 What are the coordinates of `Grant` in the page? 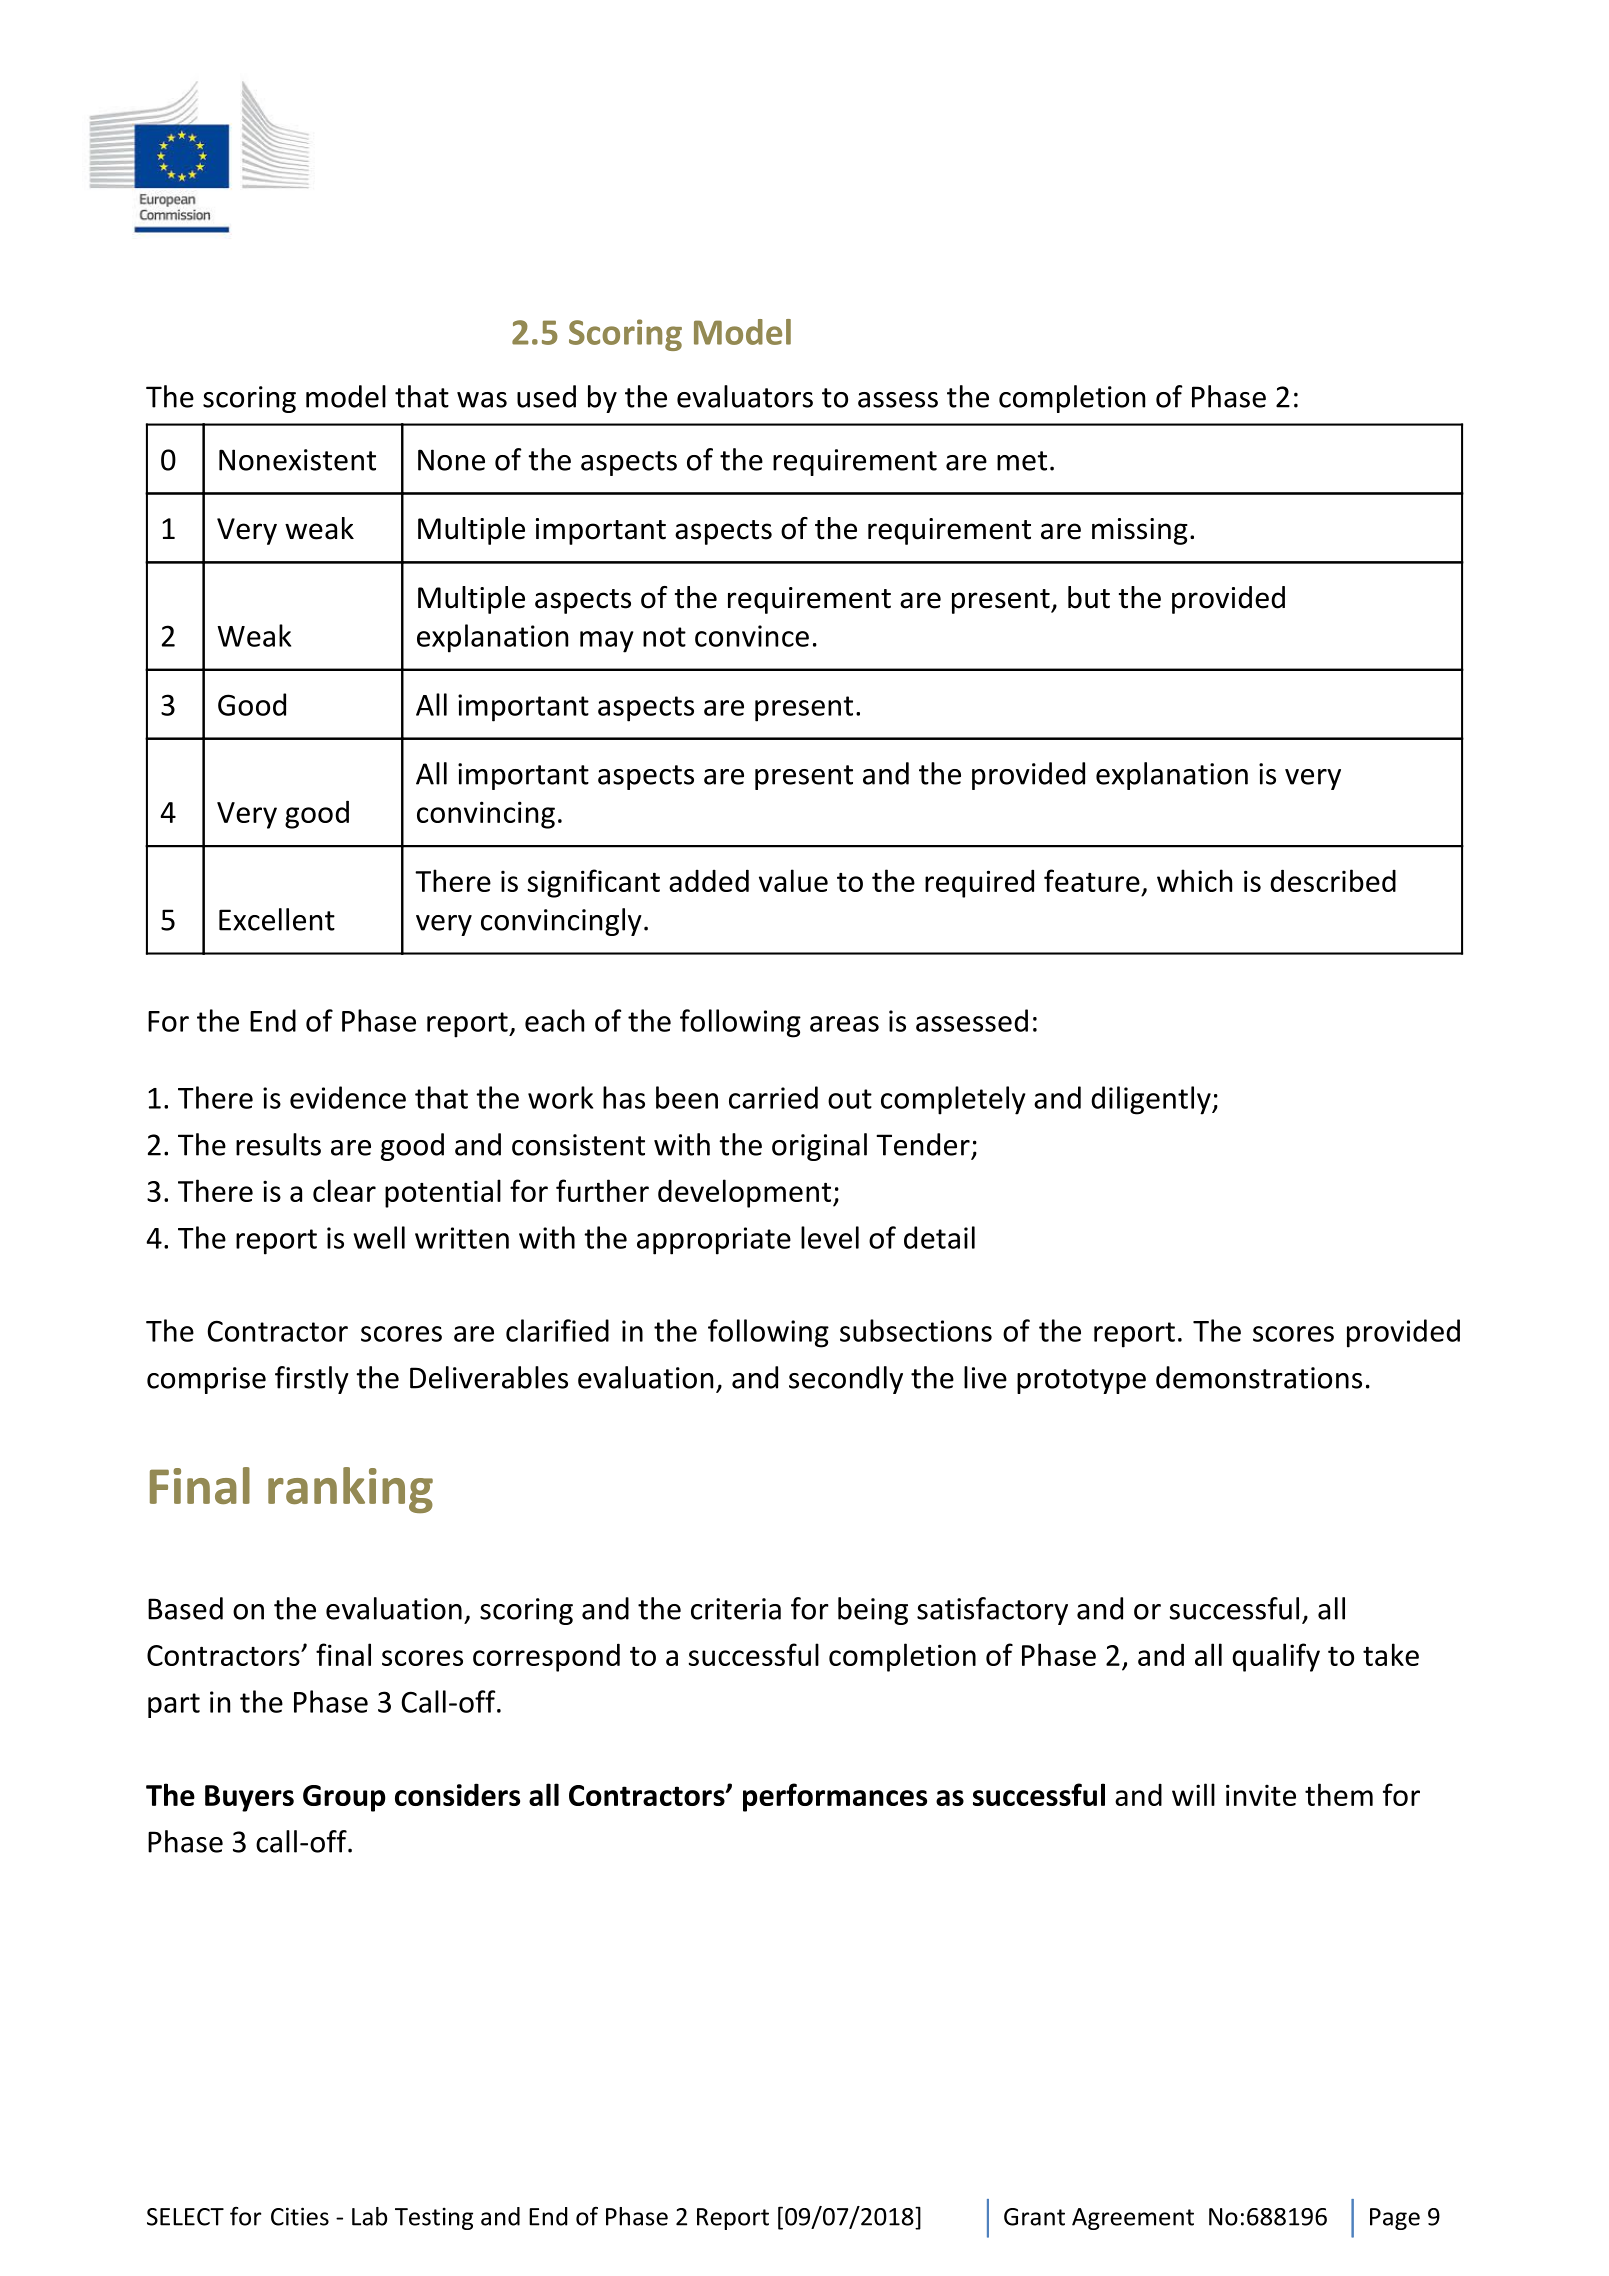 It's located at (1034, 2217).
